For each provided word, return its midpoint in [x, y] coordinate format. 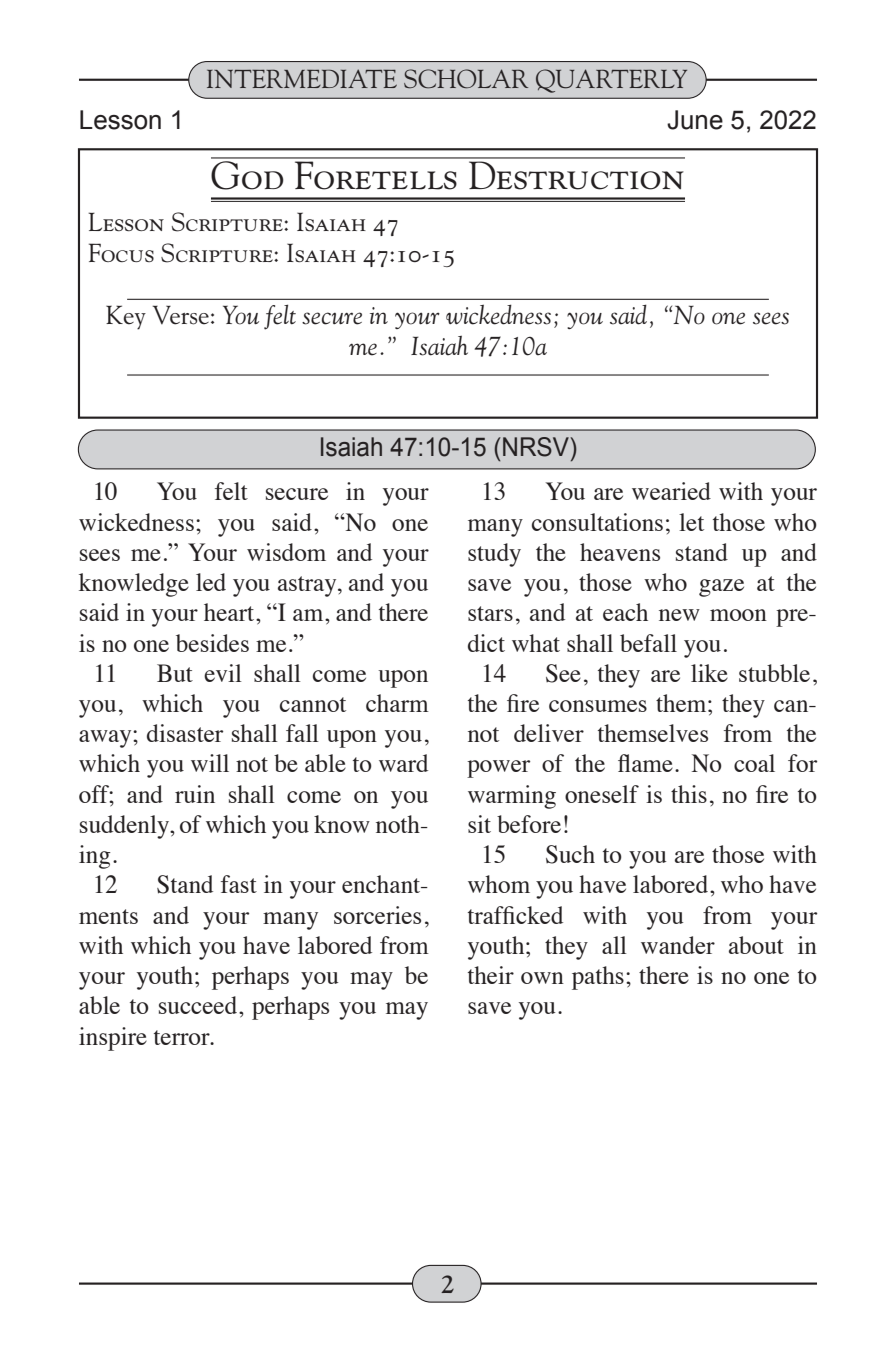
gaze [721, 588]
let [691, 522]
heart [230, 612]
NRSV [536, 447]
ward [403, 763]
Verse [180, 315]
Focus [121, 252]
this [689, 794]
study [494, 555]
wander [678, 945]
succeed [198, 1005]
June [695, 120]
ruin [195, 794]
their [491, 975]
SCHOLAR [466, 79]
